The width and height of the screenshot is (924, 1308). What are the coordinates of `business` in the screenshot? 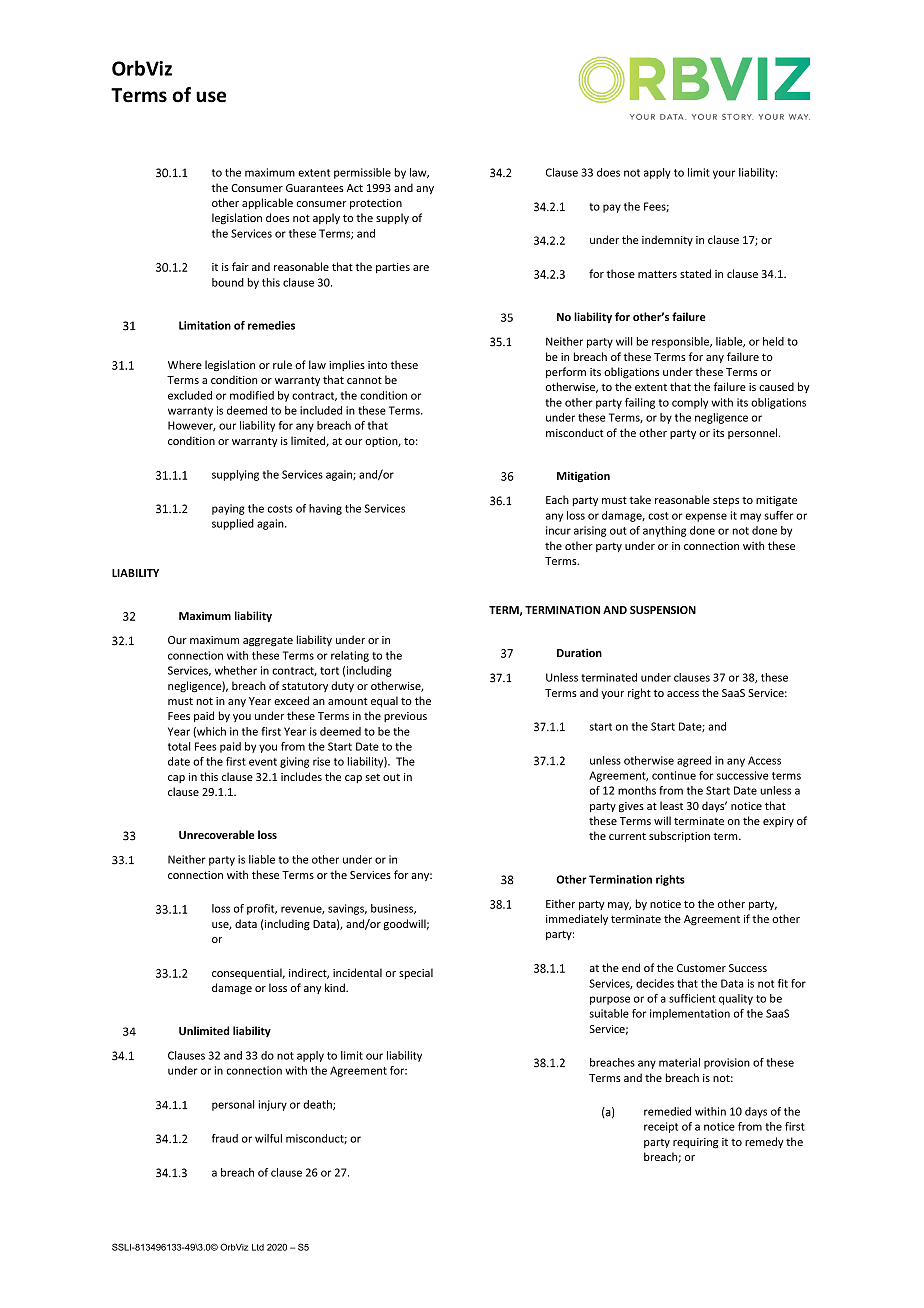 It's located at (393, 909).
